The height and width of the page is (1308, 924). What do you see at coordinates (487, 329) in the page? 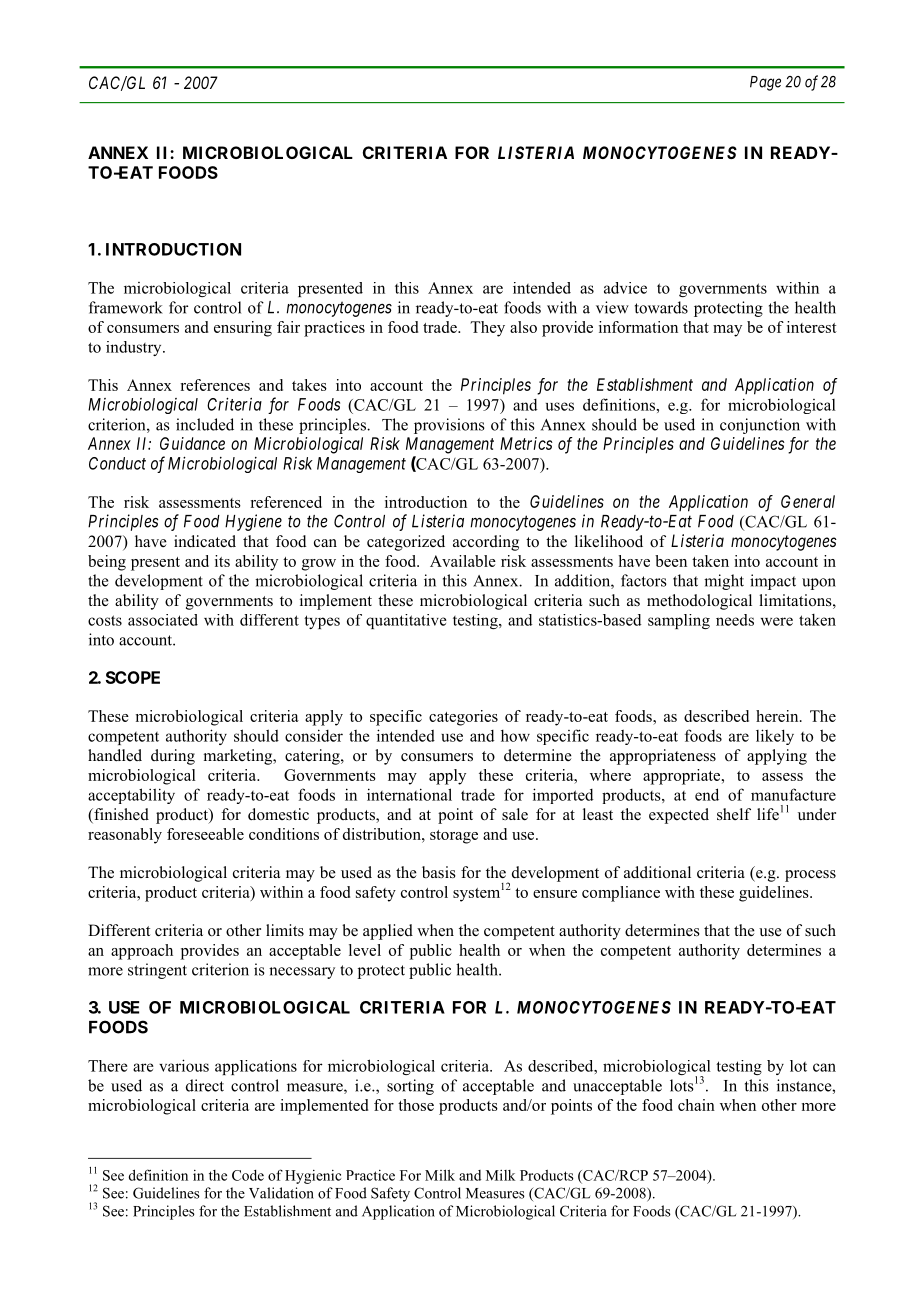
I see `They` at bounding box center [487, 329].
